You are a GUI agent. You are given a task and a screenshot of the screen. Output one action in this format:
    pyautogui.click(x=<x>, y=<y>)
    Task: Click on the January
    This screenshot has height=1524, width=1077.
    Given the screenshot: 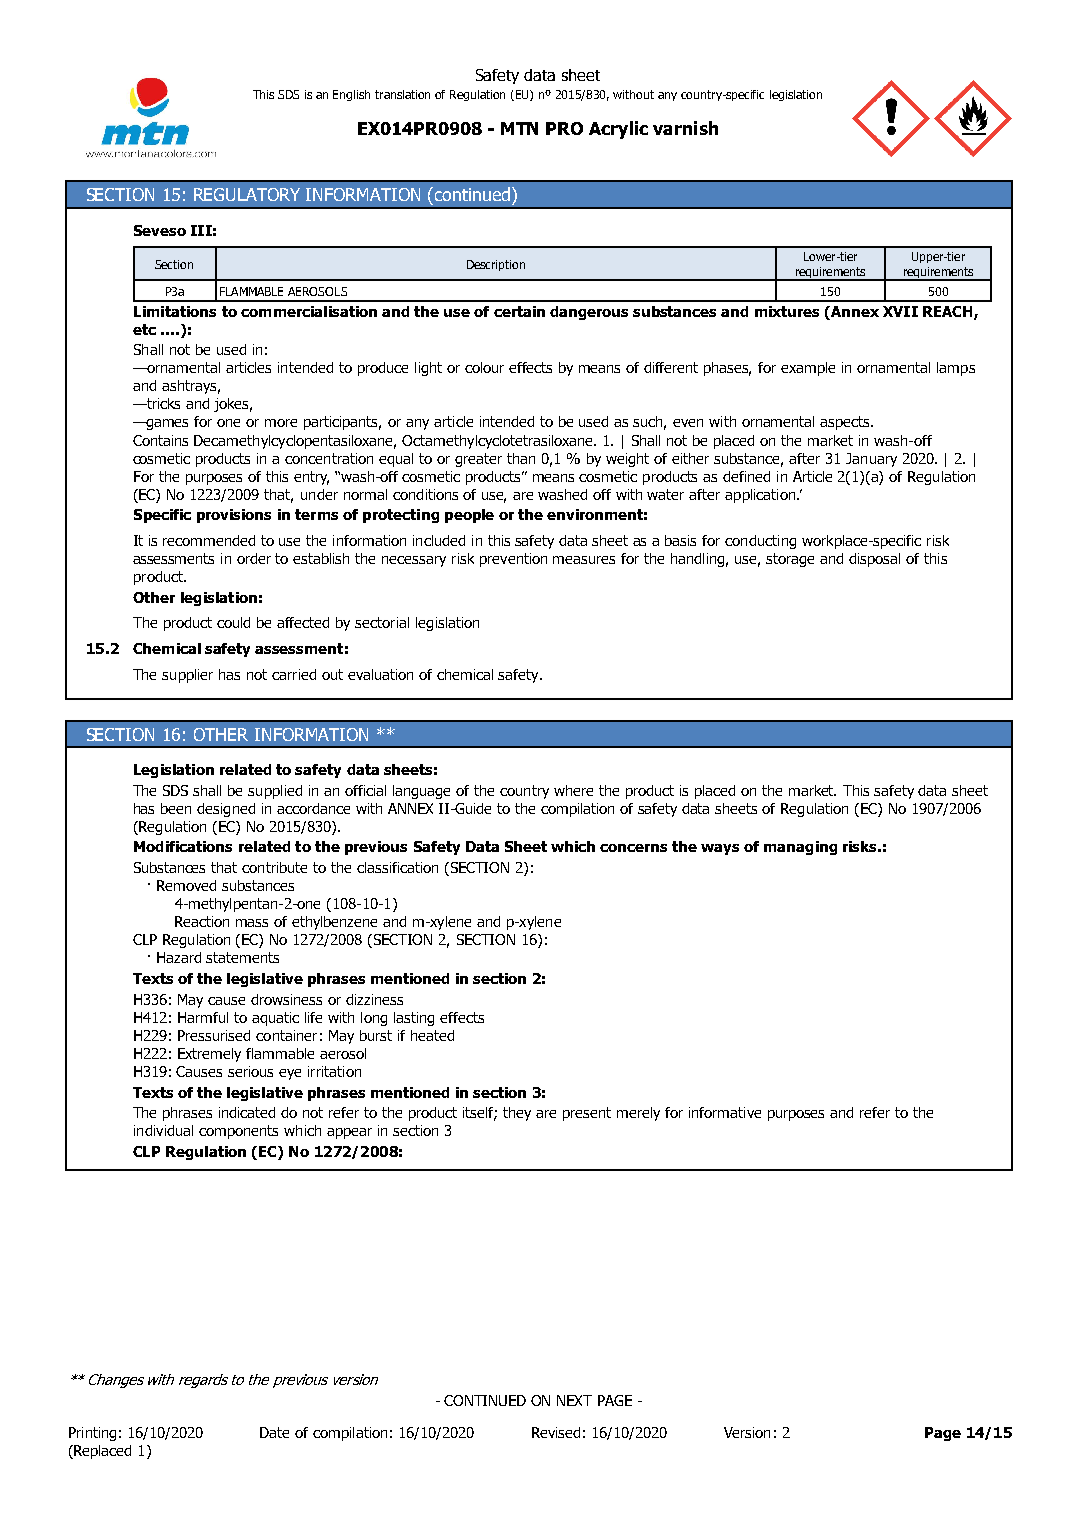 What is the action you would take?
    pyautogui.click(x=871, y=460)
